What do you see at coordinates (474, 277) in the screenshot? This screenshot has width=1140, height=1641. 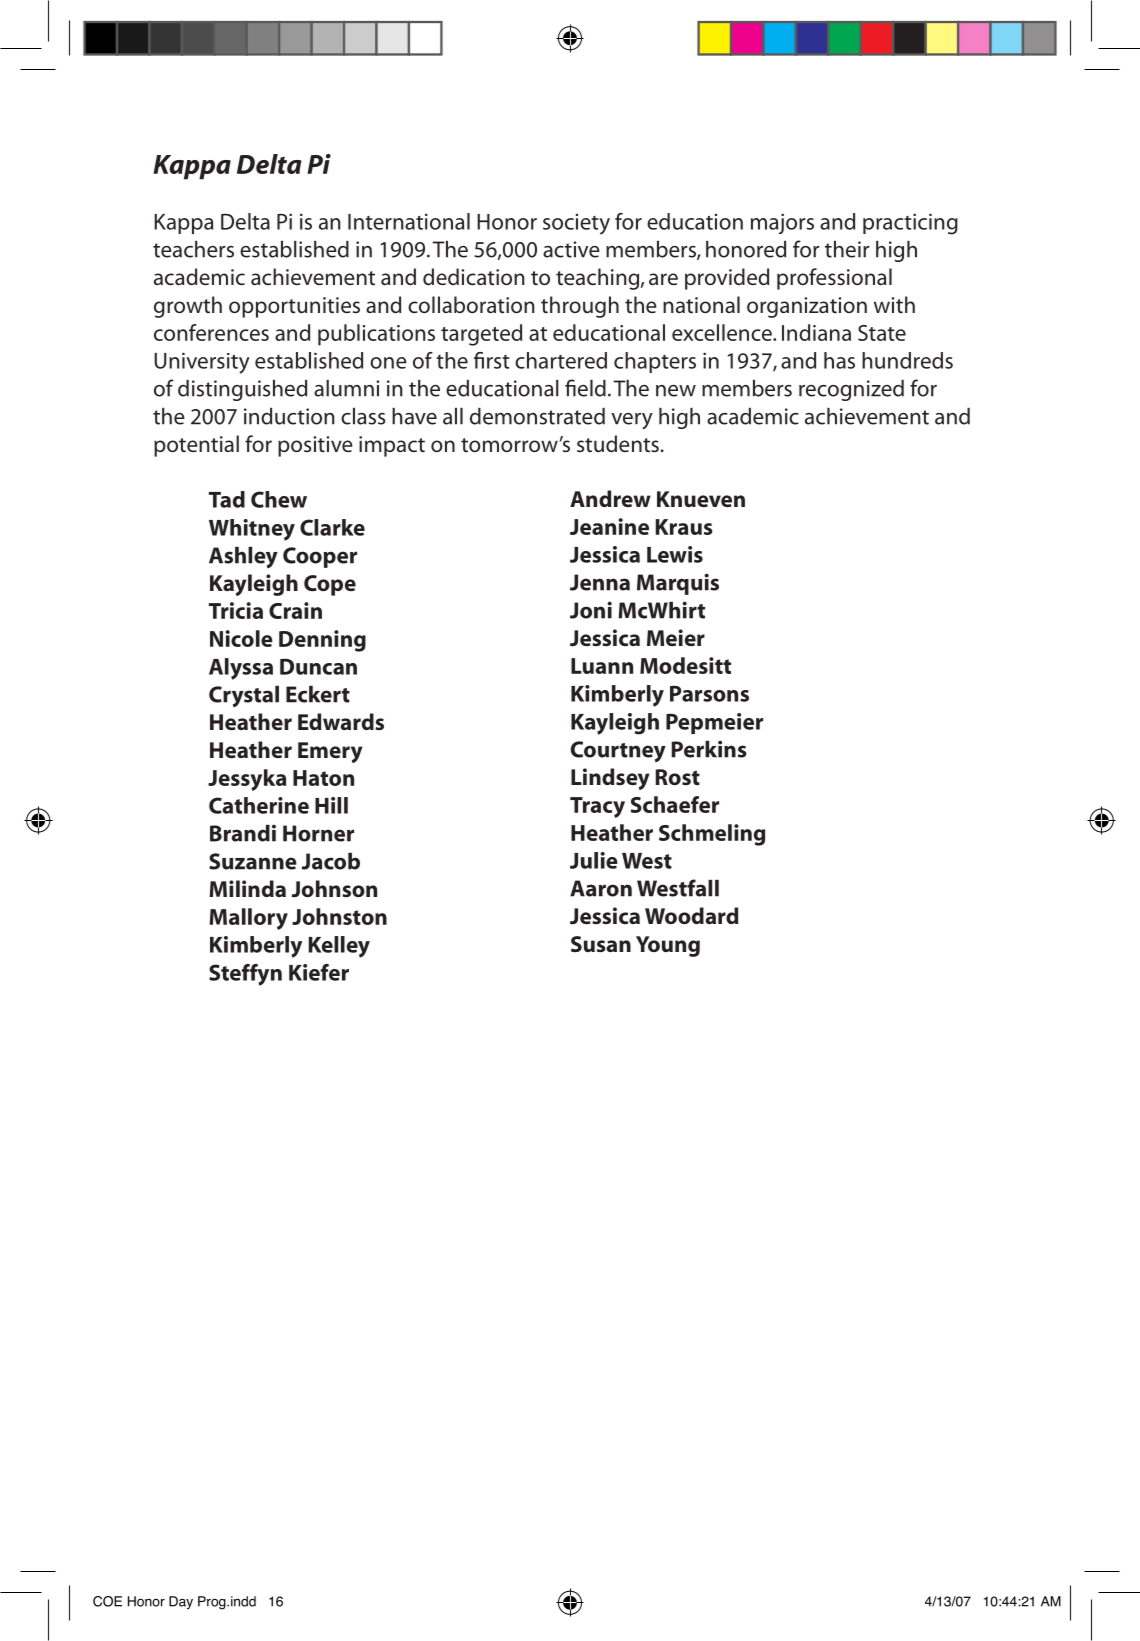 I see `dedication` at bounding box center [474, 277].
